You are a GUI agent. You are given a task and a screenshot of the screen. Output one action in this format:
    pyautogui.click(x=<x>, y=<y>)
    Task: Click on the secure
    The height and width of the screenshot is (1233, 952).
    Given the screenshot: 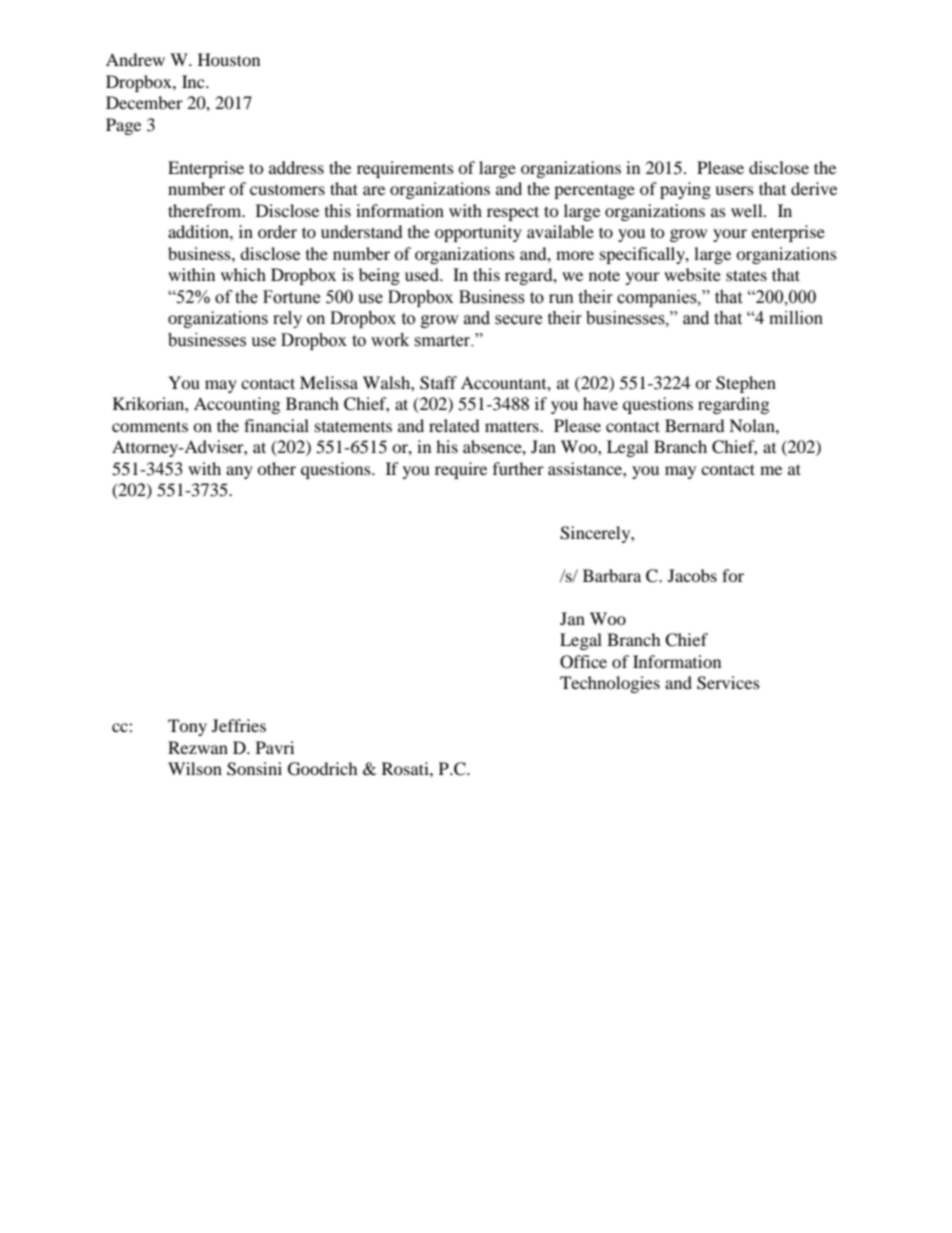 What is the action you would take?
    pyautogui.click(x=518, y=320)
